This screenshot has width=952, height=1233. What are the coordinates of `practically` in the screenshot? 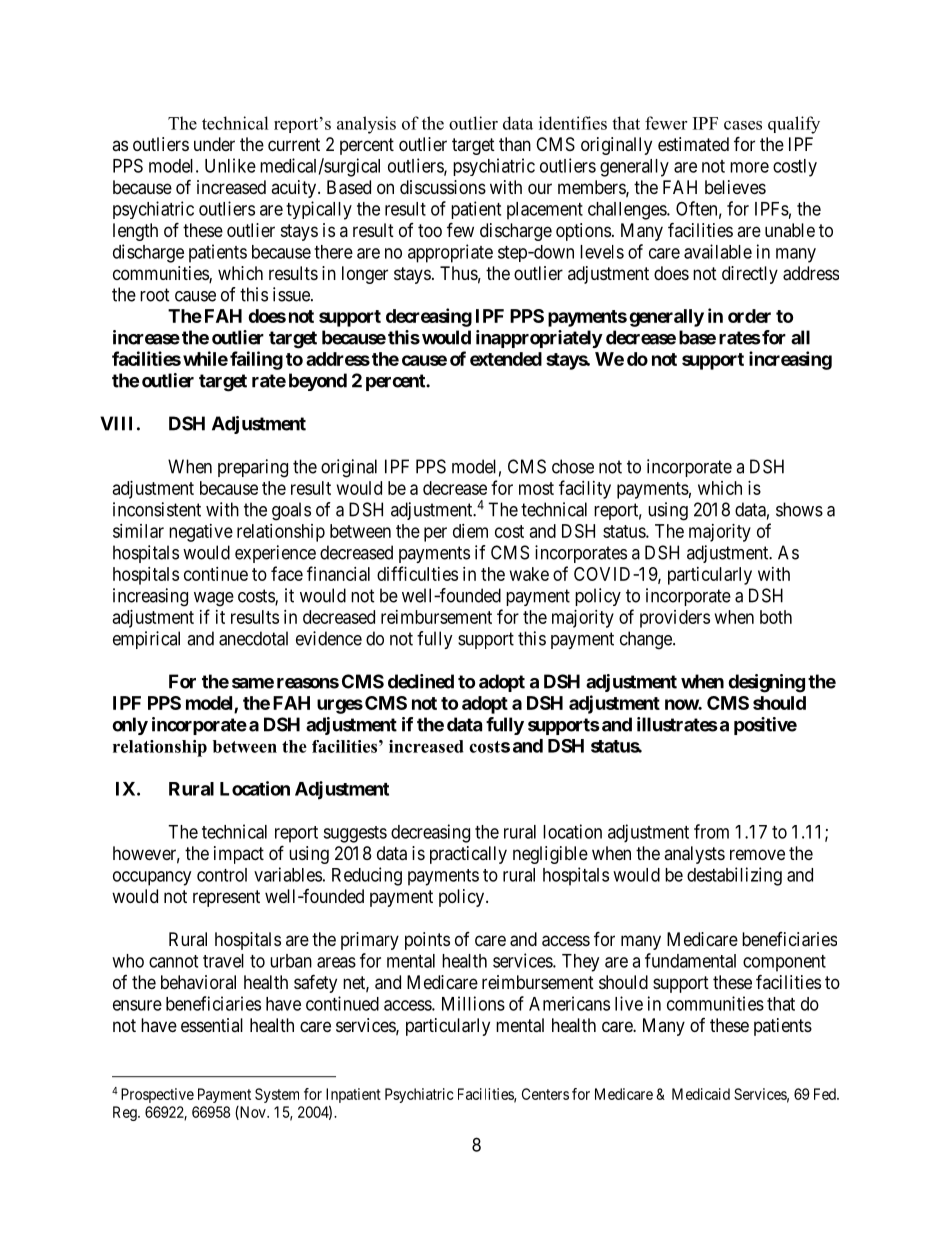 It's located at (468, 855).
